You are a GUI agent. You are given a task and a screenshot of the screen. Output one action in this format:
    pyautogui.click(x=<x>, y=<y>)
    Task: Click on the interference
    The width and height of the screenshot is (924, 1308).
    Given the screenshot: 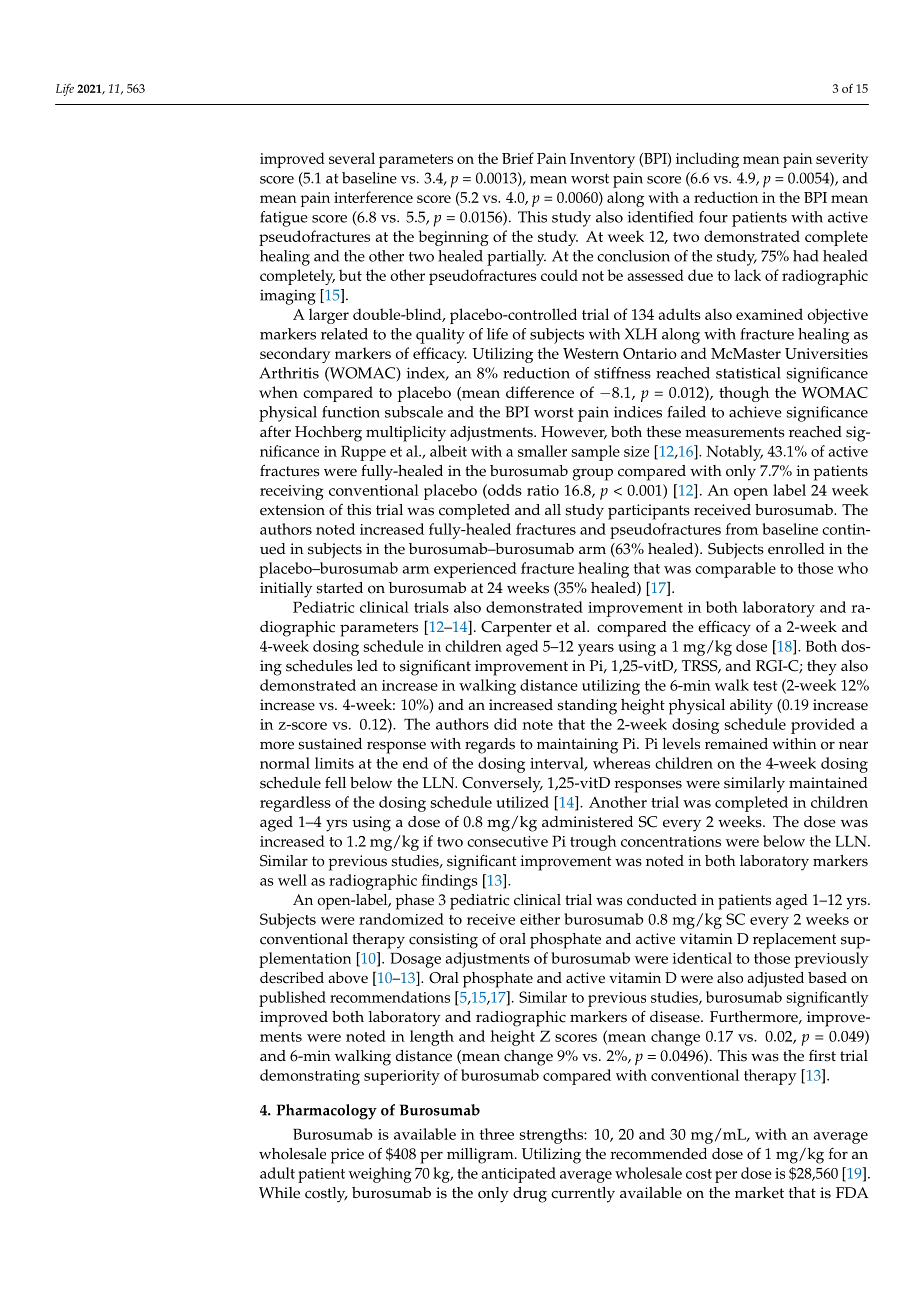 What is the action you would take?
    pyautogui.click(x=373, y=197)
